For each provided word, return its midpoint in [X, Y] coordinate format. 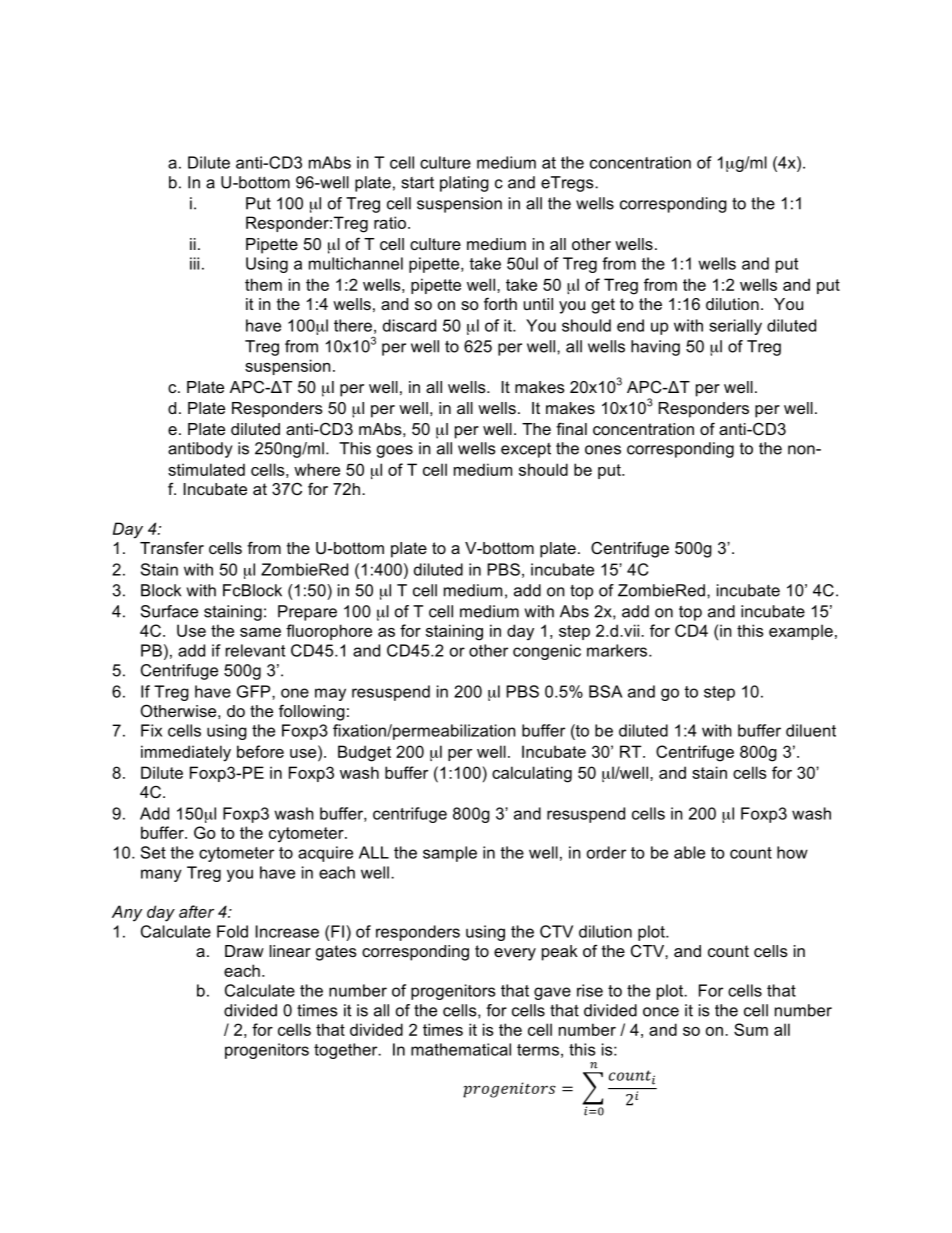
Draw [244, 951]
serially [735, 327]
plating [464, 184]
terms [538, 1050]
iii [194, 263]
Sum [751, 1029]
